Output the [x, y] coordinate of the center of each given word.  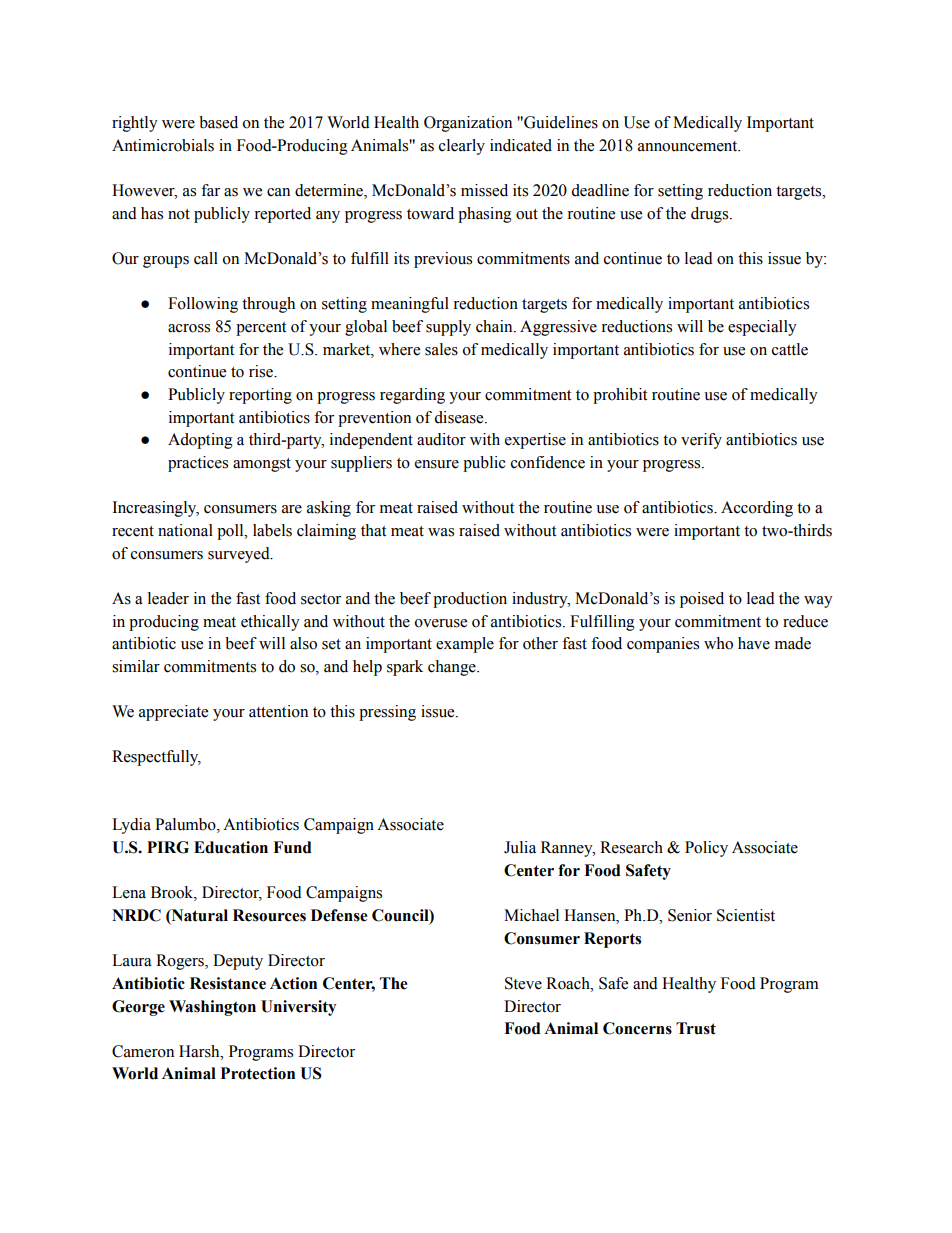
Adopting [200, 441]
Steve [523, 983]
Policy [706, 849]
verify [701, 441]
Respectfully [156, 758]
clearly [462, 147]
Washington [212, 1008]
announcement [689, 146]
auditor [441, 439]
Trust [696, 1028]
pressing [387, 713]
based [218, 122]
